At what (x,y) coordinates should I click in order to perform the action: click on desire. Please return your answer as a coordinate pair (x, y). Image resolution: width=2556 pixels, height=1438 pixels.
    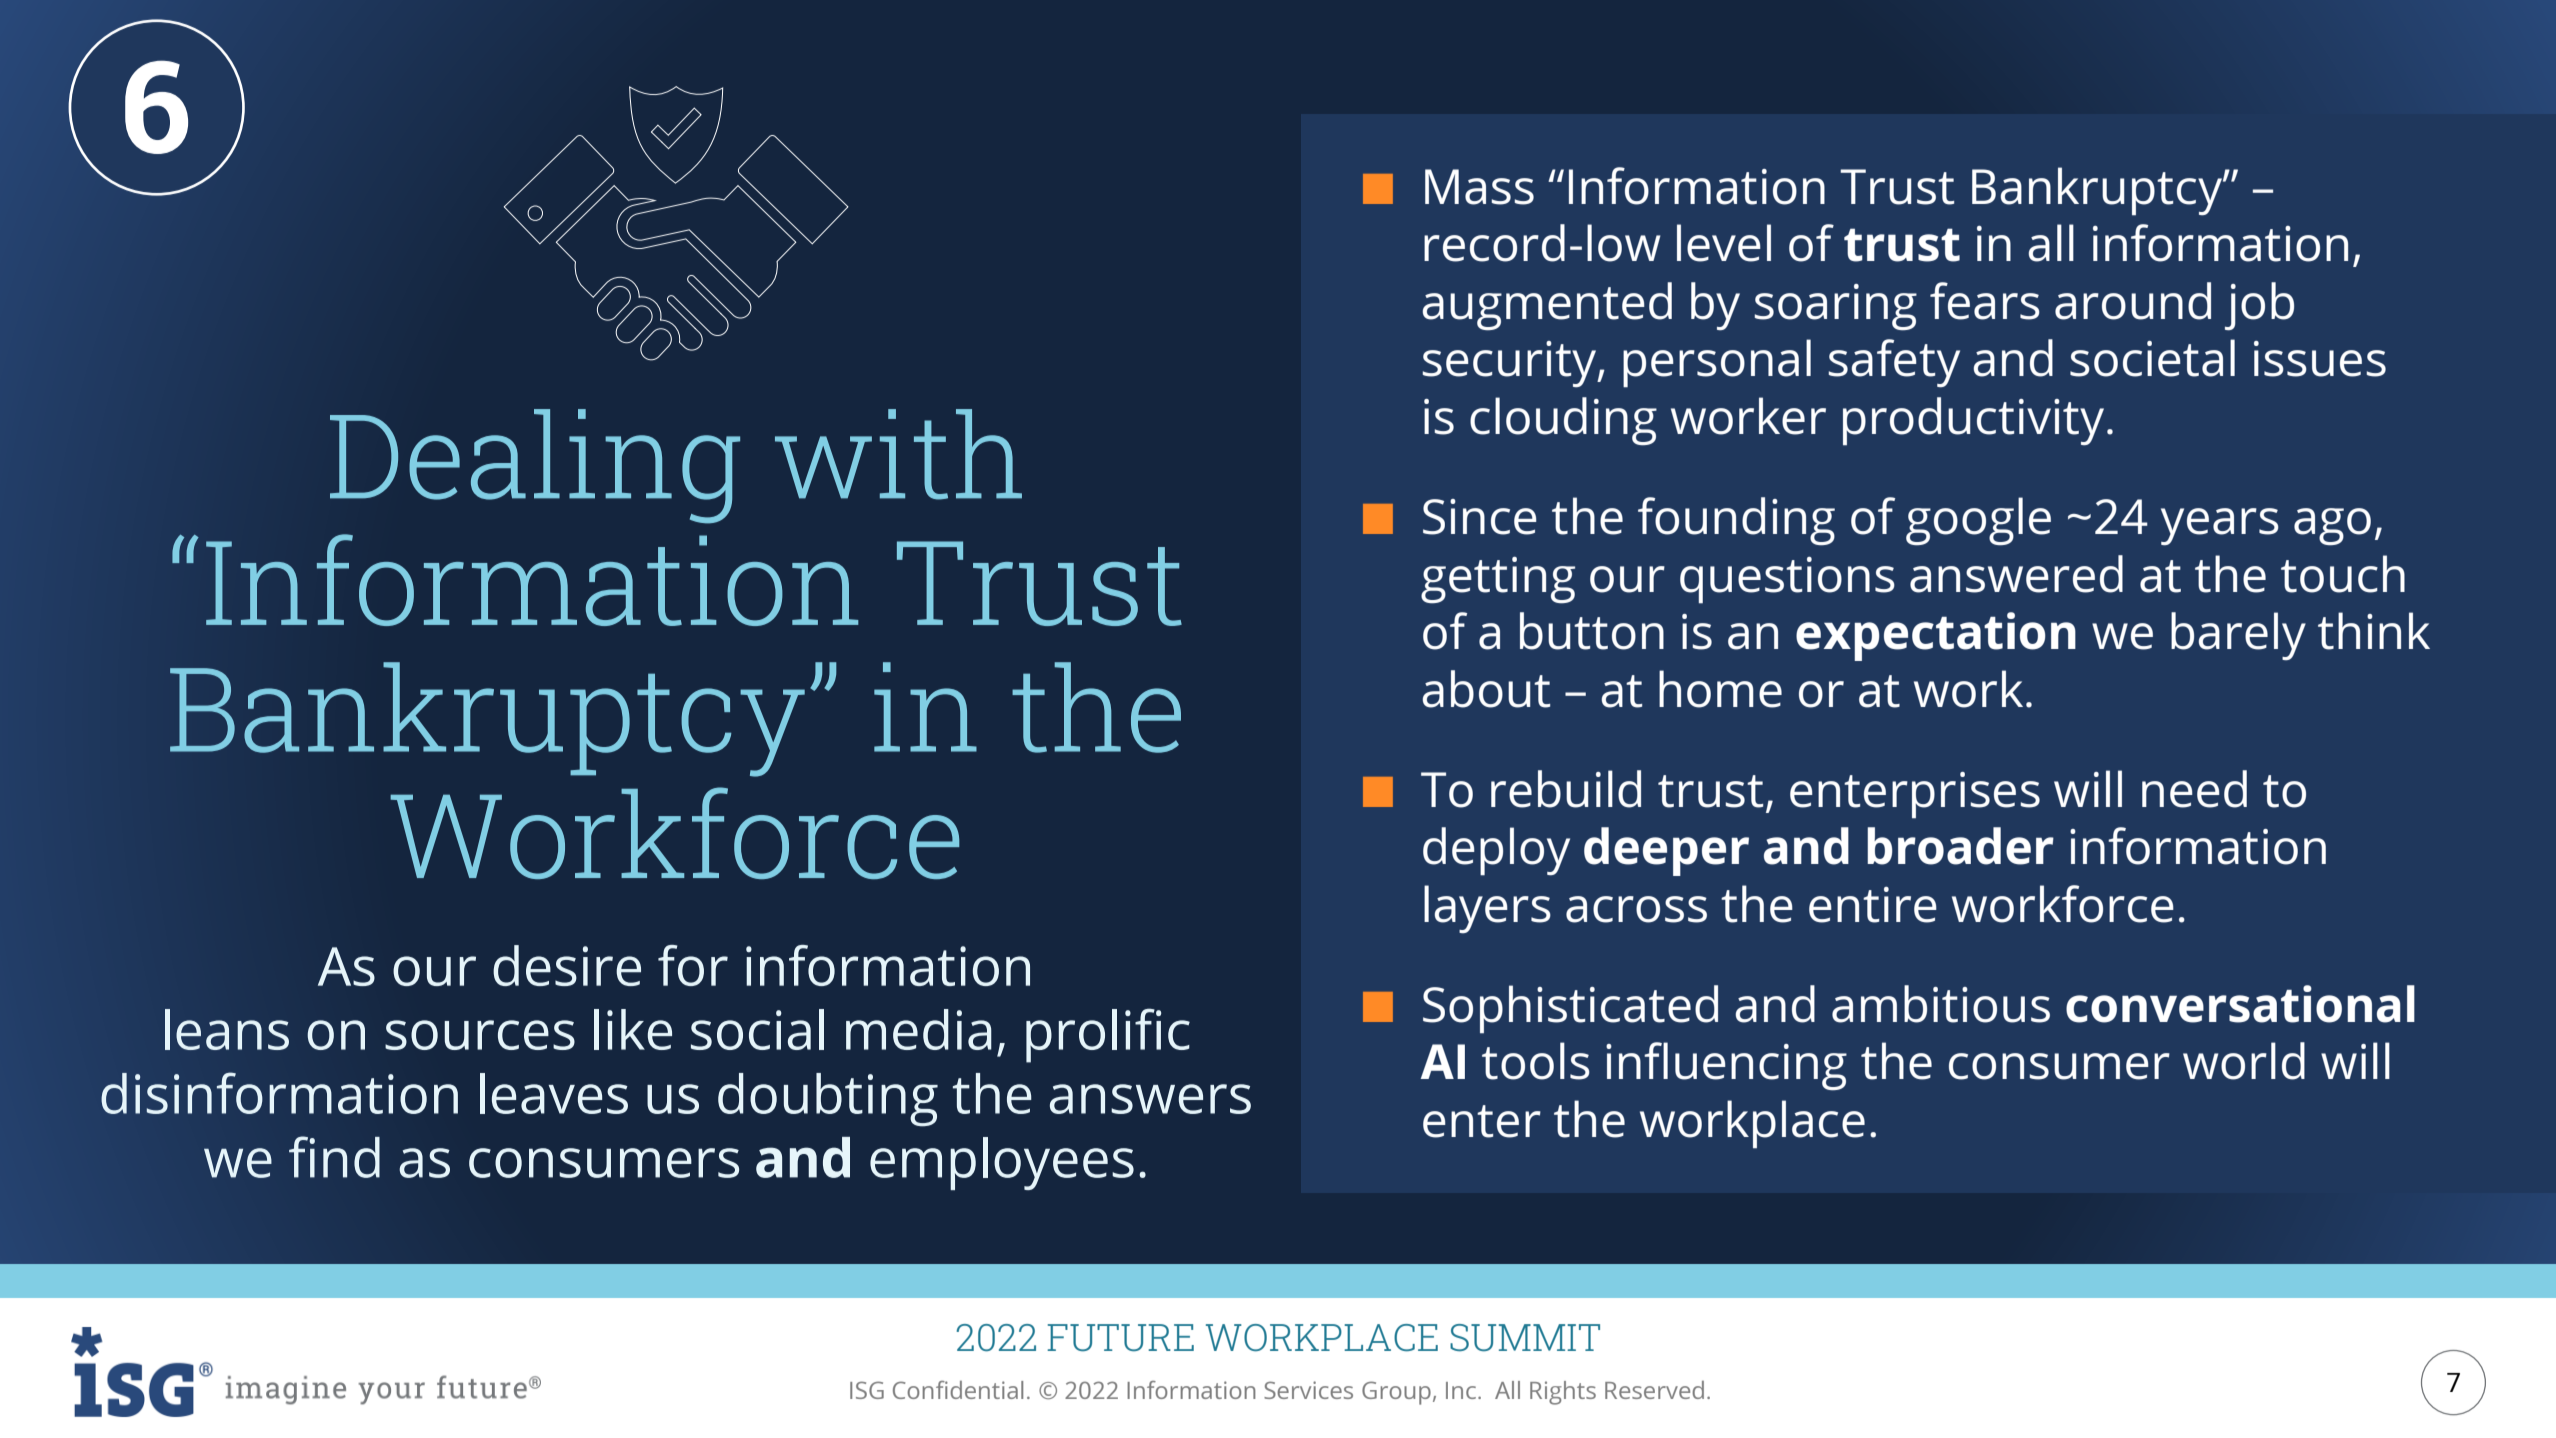
    Looking at the image, I should click on (567, 965).
